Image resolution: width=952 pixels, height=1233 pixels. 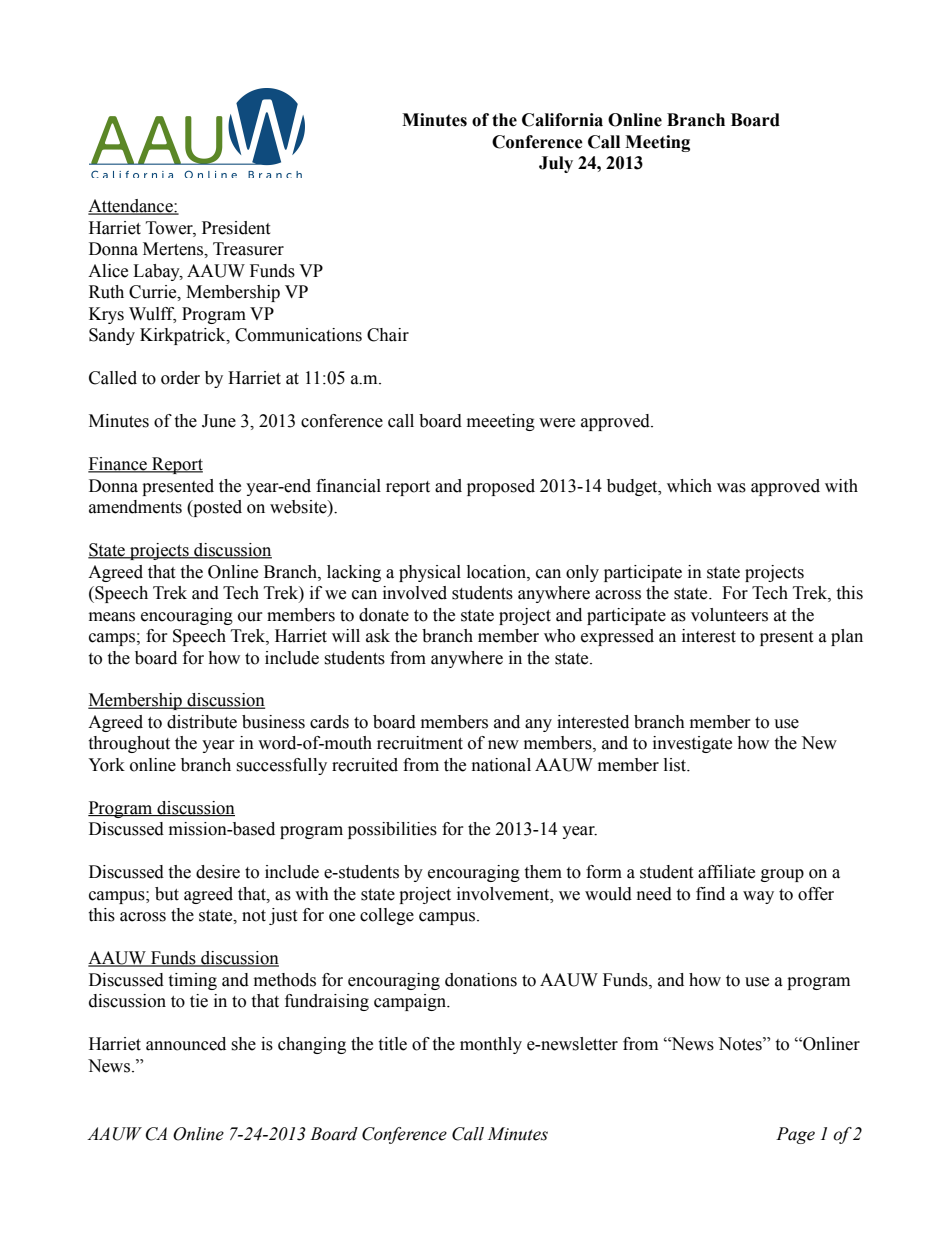 What do you see at coordinates (557, 423) in the document?
I see `were` at bounding box center [557, 423].
